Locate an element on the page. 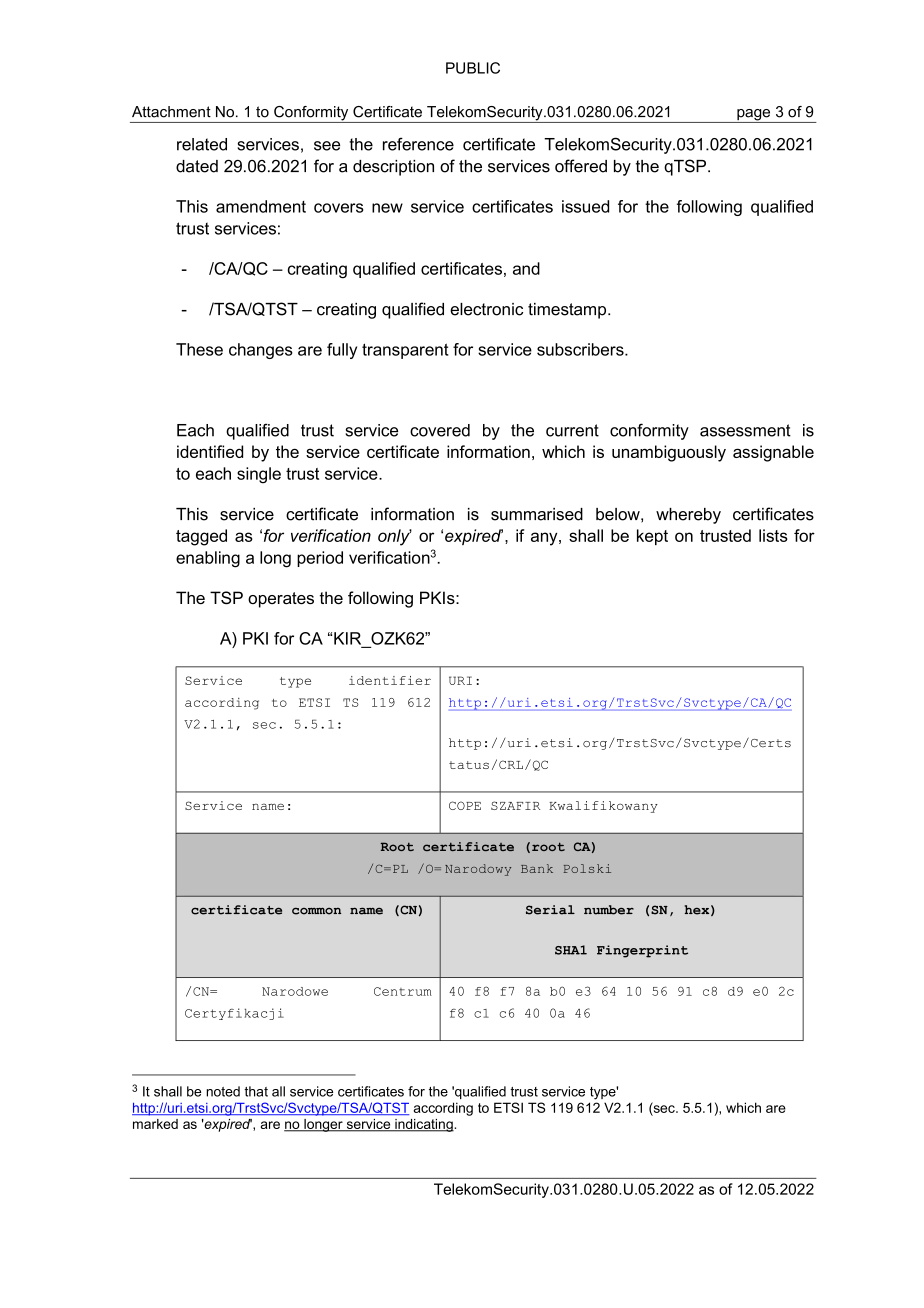 The image size is (924, 1308). identifier is located at coordinates (390, 680).
